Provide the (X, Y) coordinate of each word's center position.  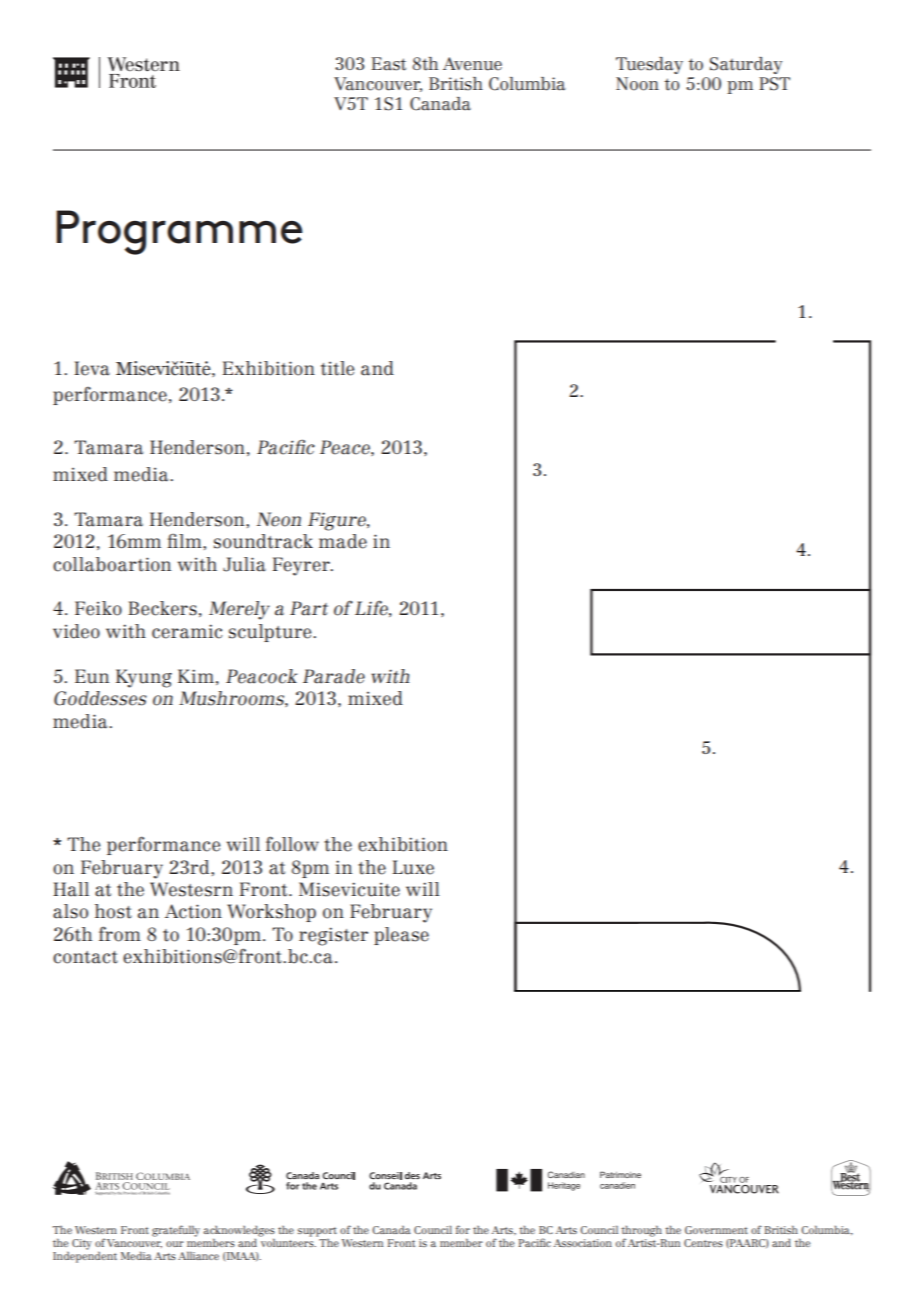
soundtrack (263, 541)
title (337, 368)
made (343, 541)
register (333, 936)
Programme (179, 232)
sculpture (271, 633)
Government (716, 1230)
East (388, 64)
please (401, 936)
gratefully (176, 1231)
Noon (637, 84)
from (120, 934)
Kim (196, 676)
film (185, 540)
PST (774, 84)
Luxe (413, 867)
